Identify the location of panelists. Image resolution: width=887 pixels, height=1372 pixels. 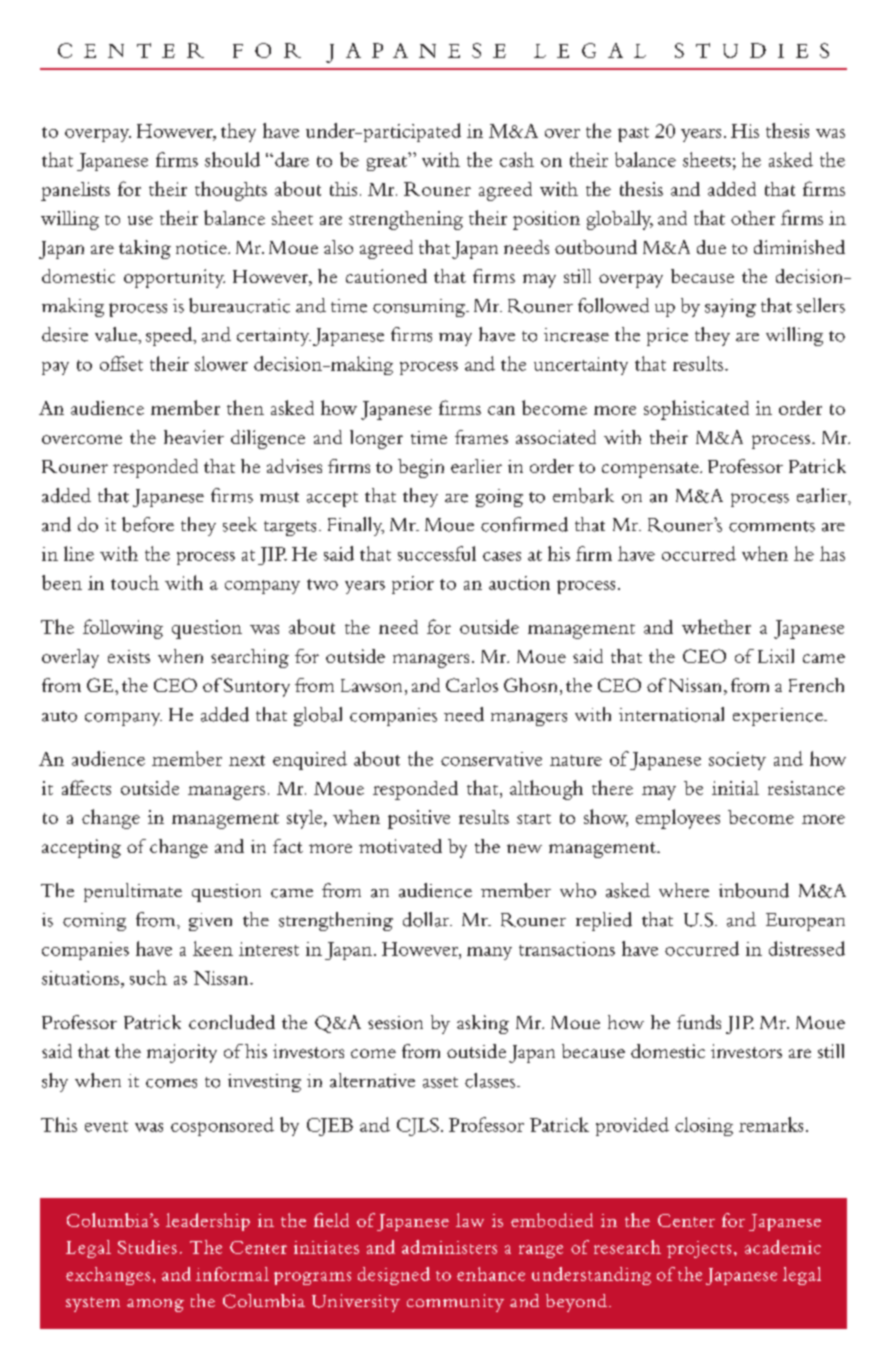
(75, 191).
